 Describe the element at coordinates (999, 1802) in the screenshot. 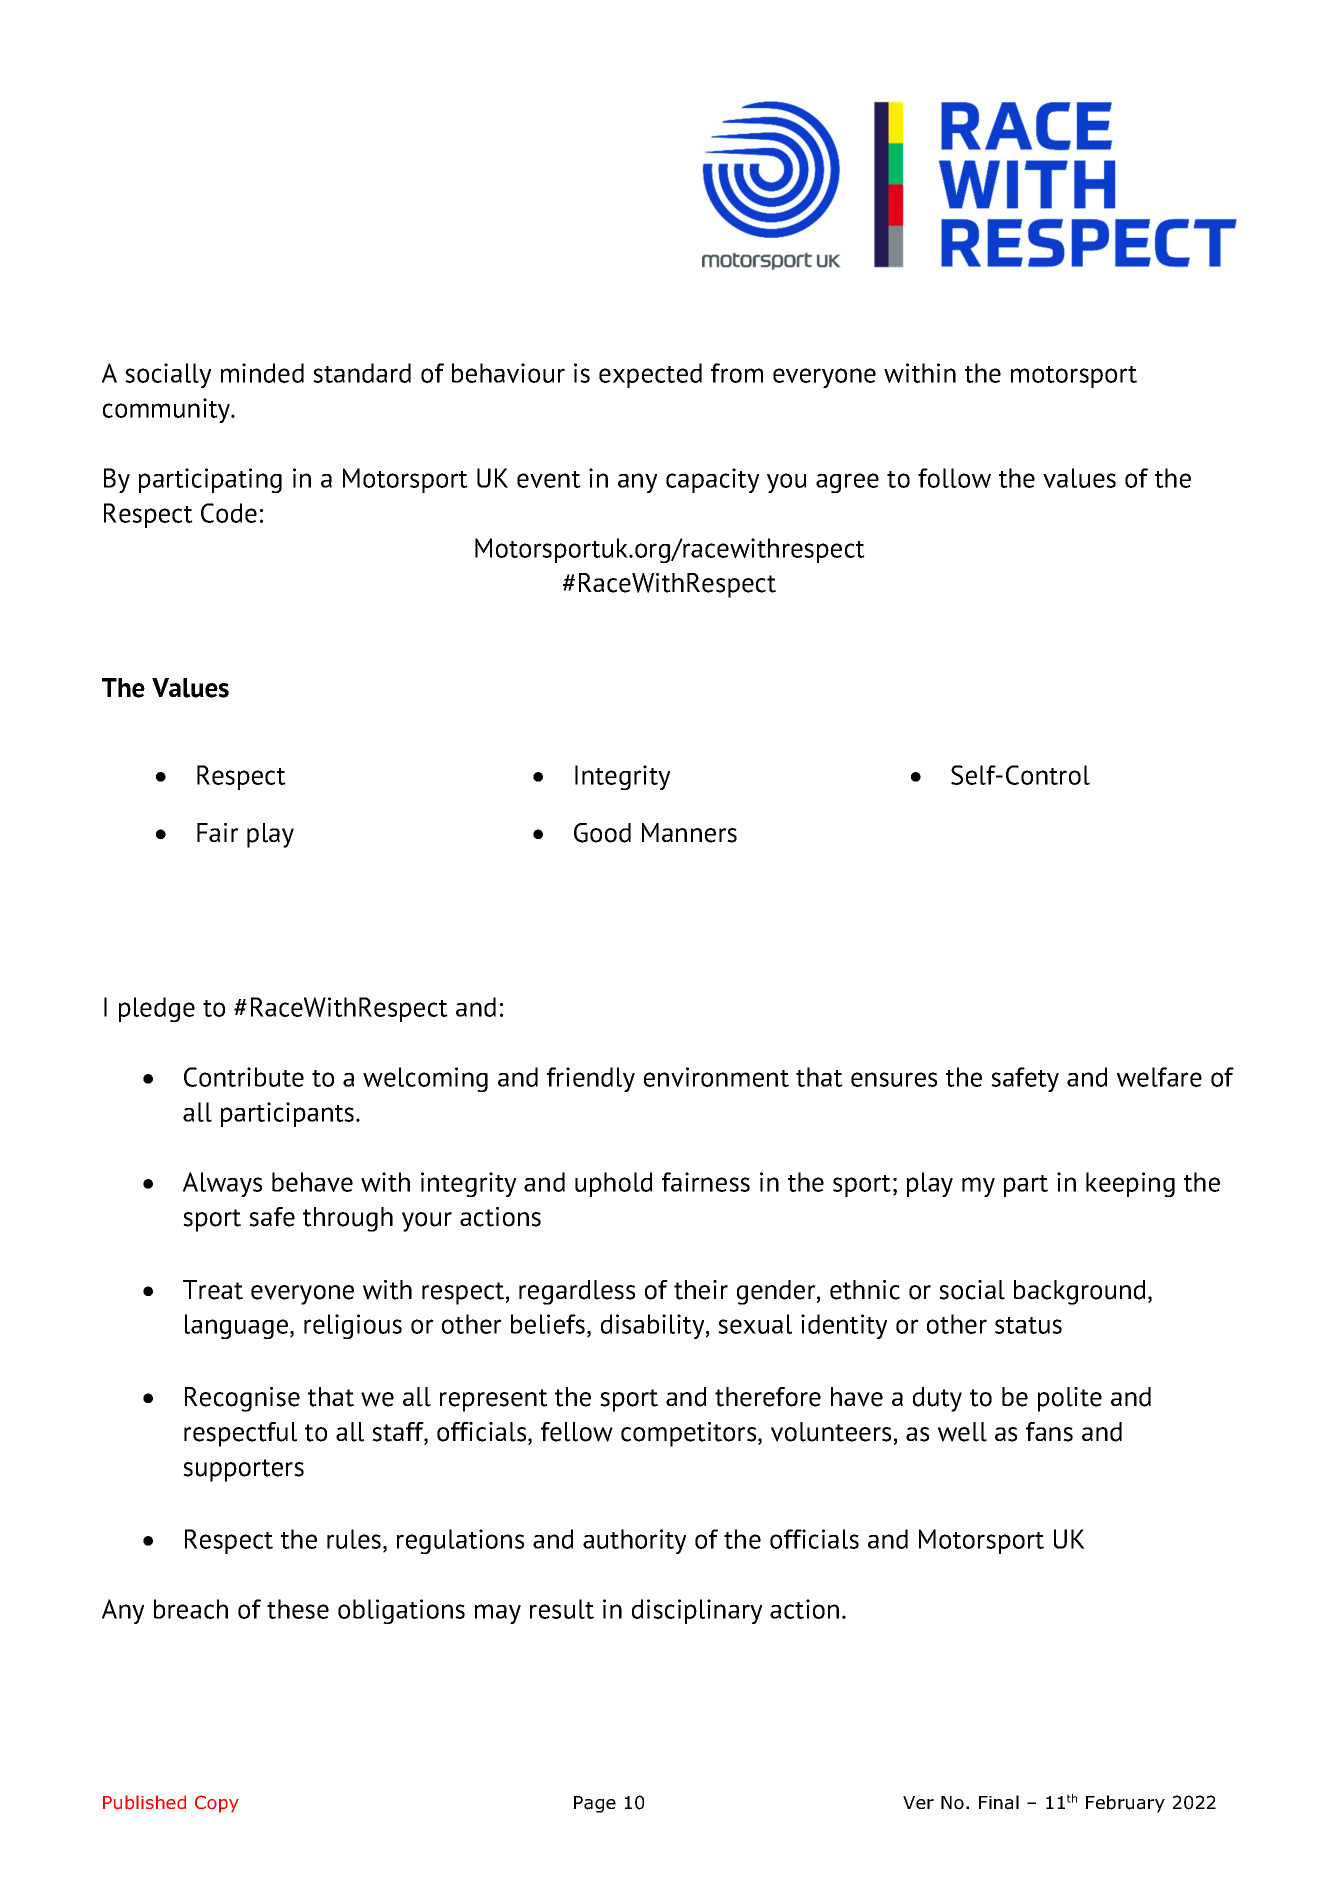

I see `Final` at that location.
